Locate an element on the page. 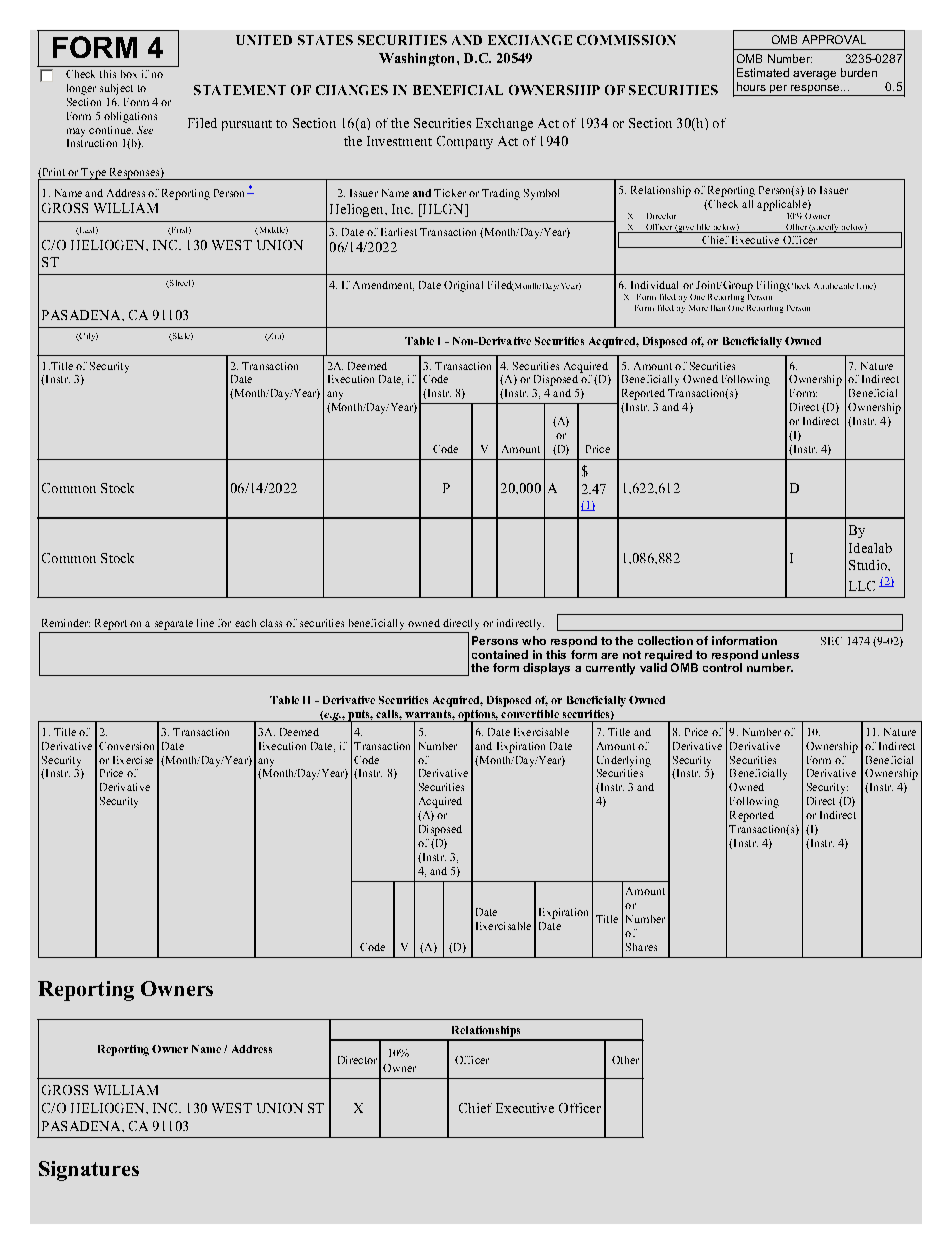 Image resolution: width=952 pixels, height=1233 pixels. Exercise is located at coordinates (133, 760).
